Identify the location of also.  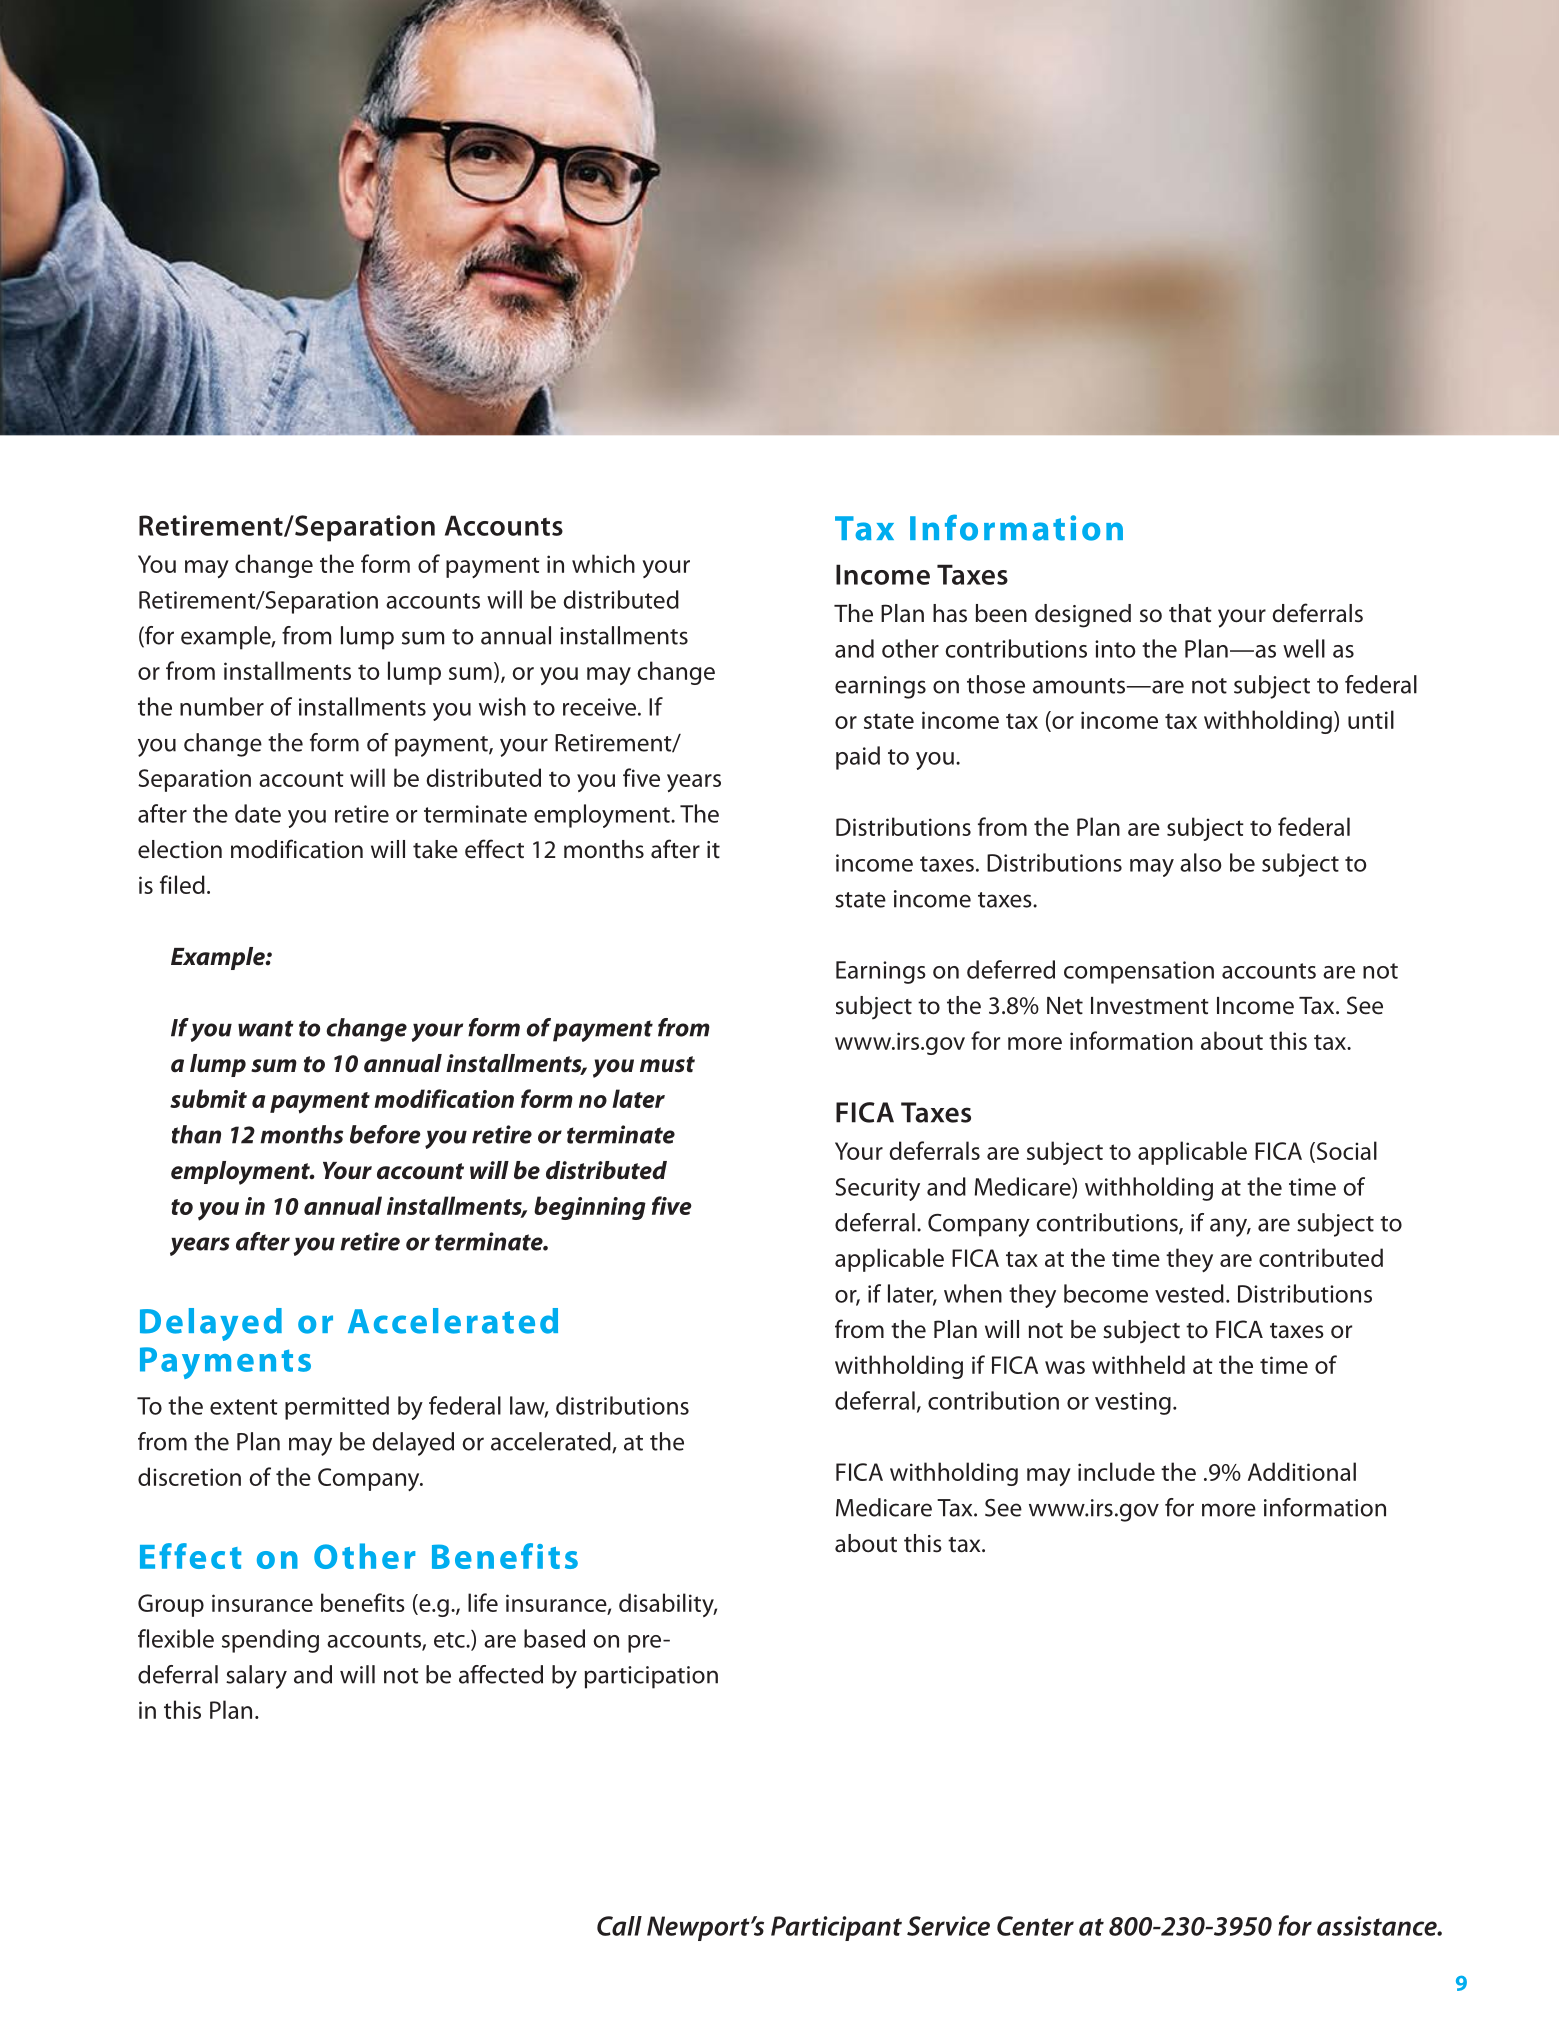
(1201, 862).
